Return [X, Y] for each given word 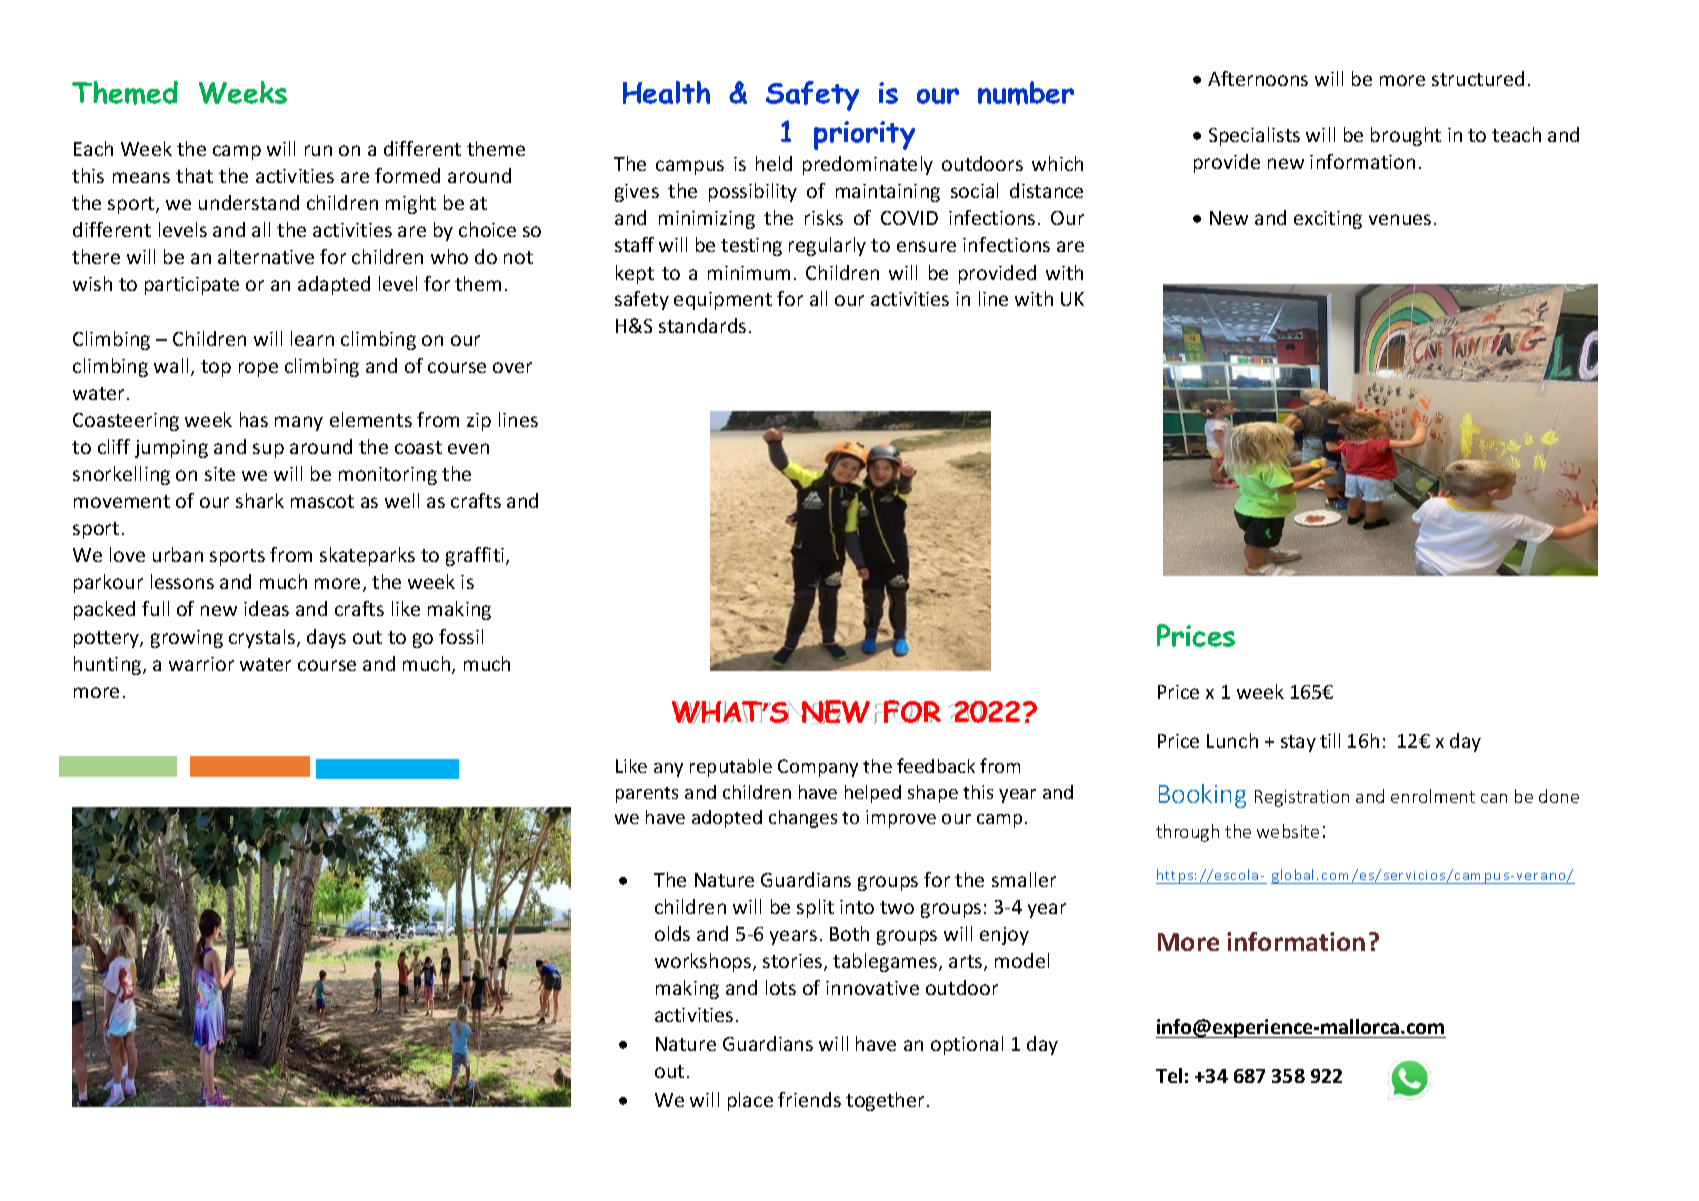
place [750, 1101]
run [318, 150]
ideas [266, 608]
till [1330, 740]
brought [1406, 136]
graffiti [476, 556]
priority [864, 135]
